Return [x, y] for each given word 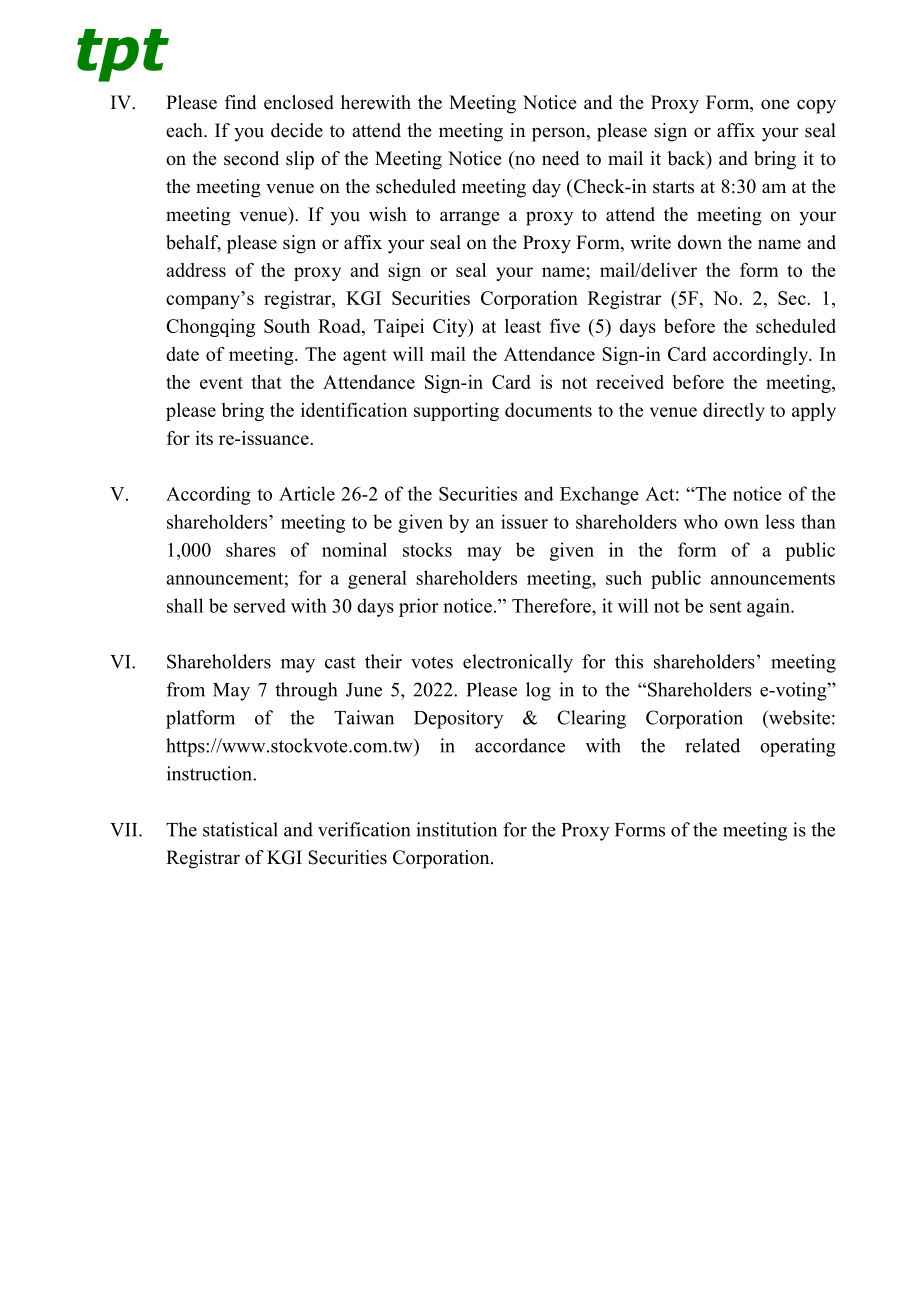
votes [432, 663]
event [221, 383]
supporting [456, 412]
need [560, 158]
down [700, 242]
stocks [427, 549]
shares [251, 549]
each [185, 130]
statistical [240, 829]
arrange [470, 218]
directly [734, 412]
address [196, 270]
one [775, 104]
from [186, 689]
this [629, 661]
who [700, 521]
